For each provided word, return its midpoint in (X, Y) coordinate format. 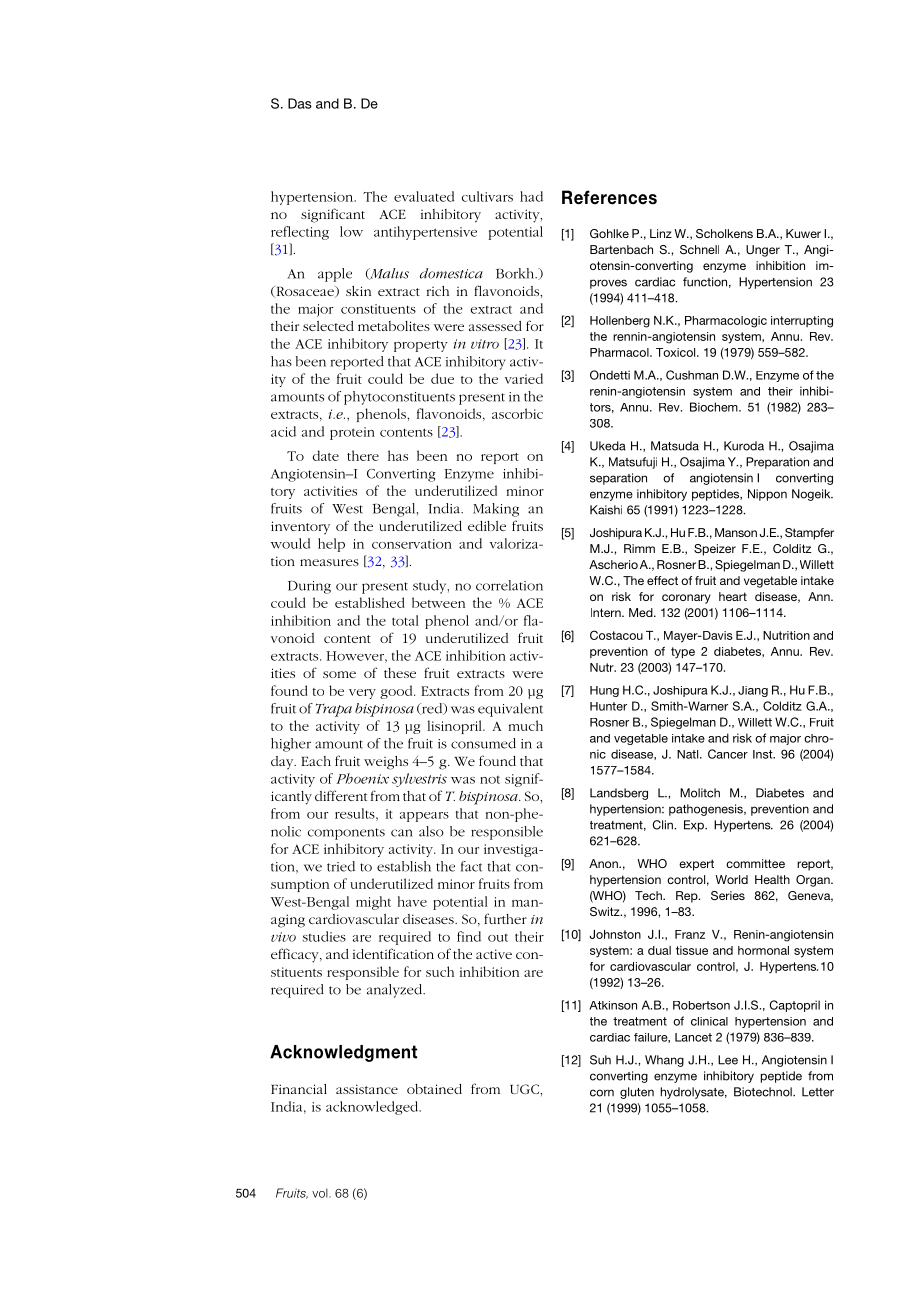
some (339, 674)
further (505, 918)
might (373, 903)
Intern (607, 612)
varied (524, 378)
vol (321, 1193)
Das (300, 103)
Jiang (753, 691)
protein (352, 433)
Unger (763, 251)
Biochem (715, 407)
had (531, 196)
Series (728, 895)
